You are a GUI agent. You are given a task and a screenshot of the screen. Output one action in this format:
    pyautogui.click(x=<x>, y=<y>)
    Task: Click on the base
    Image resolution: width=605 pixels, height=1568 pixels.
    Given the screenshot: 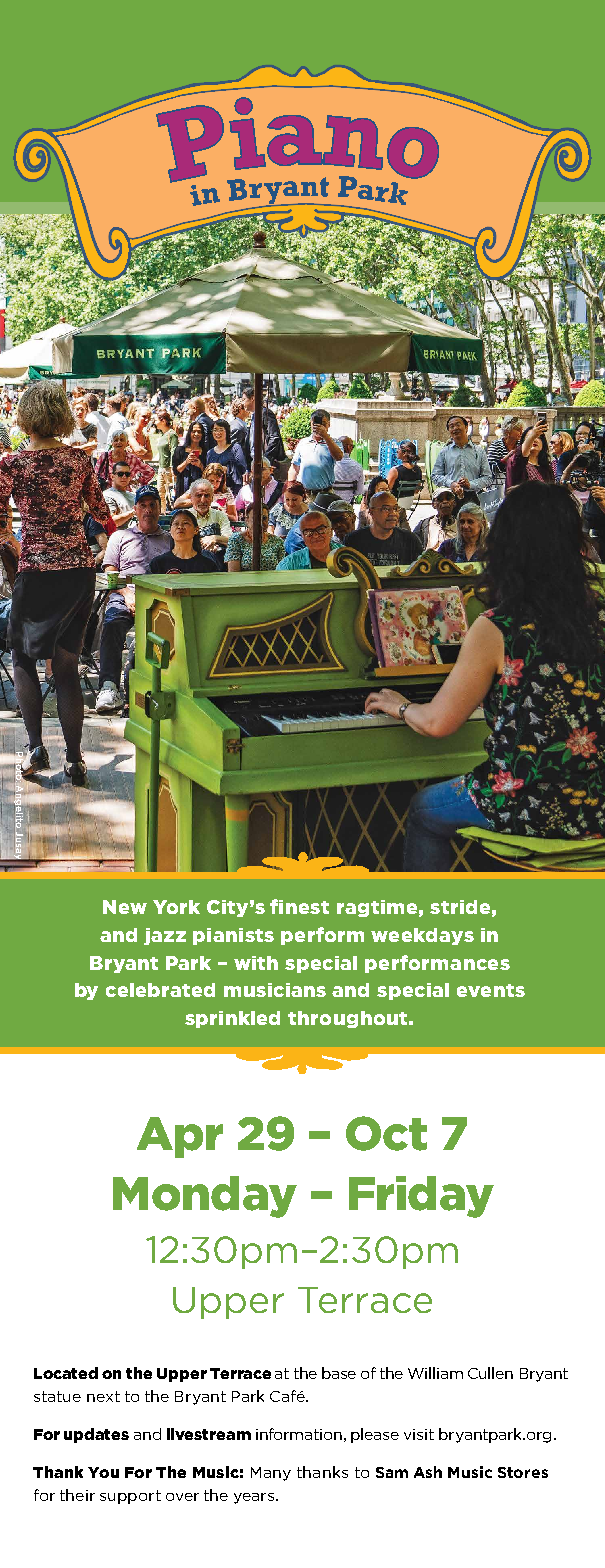 What is the action you would take?
    pyautogui.click(x=339, y=1373)
